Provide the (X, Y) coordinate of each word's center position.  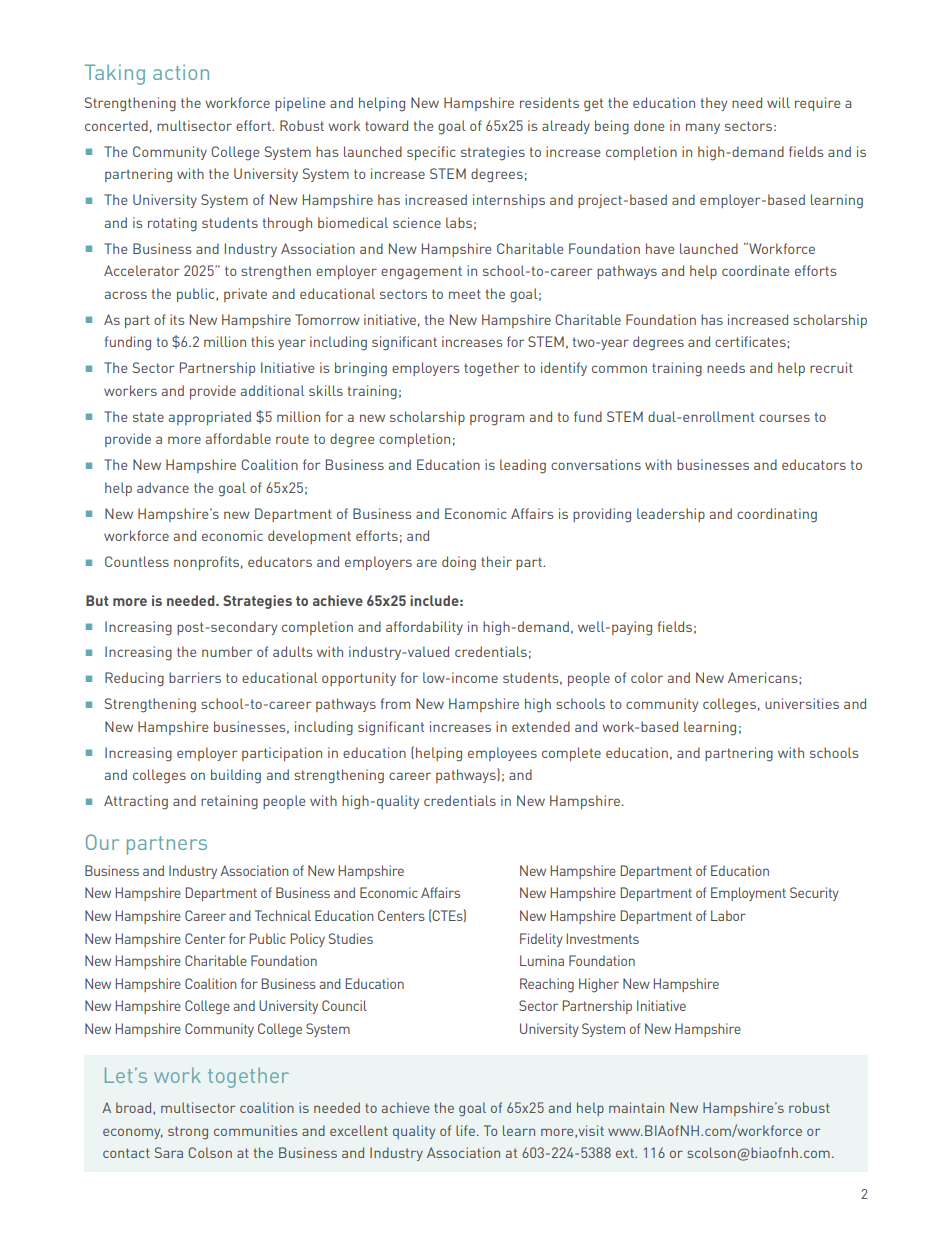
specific (431, 153)
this (262, 341)
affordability (424, 628)
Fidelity (541, 940)
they (714, 104)
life (465, 1130)
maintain (636, 1107)
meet (465, 294)
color (647, 677)
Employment (748, 894)
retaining (229, 802)
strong (188, 1133)
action (181, 72)
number (227, 651)
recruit (831, 367)
